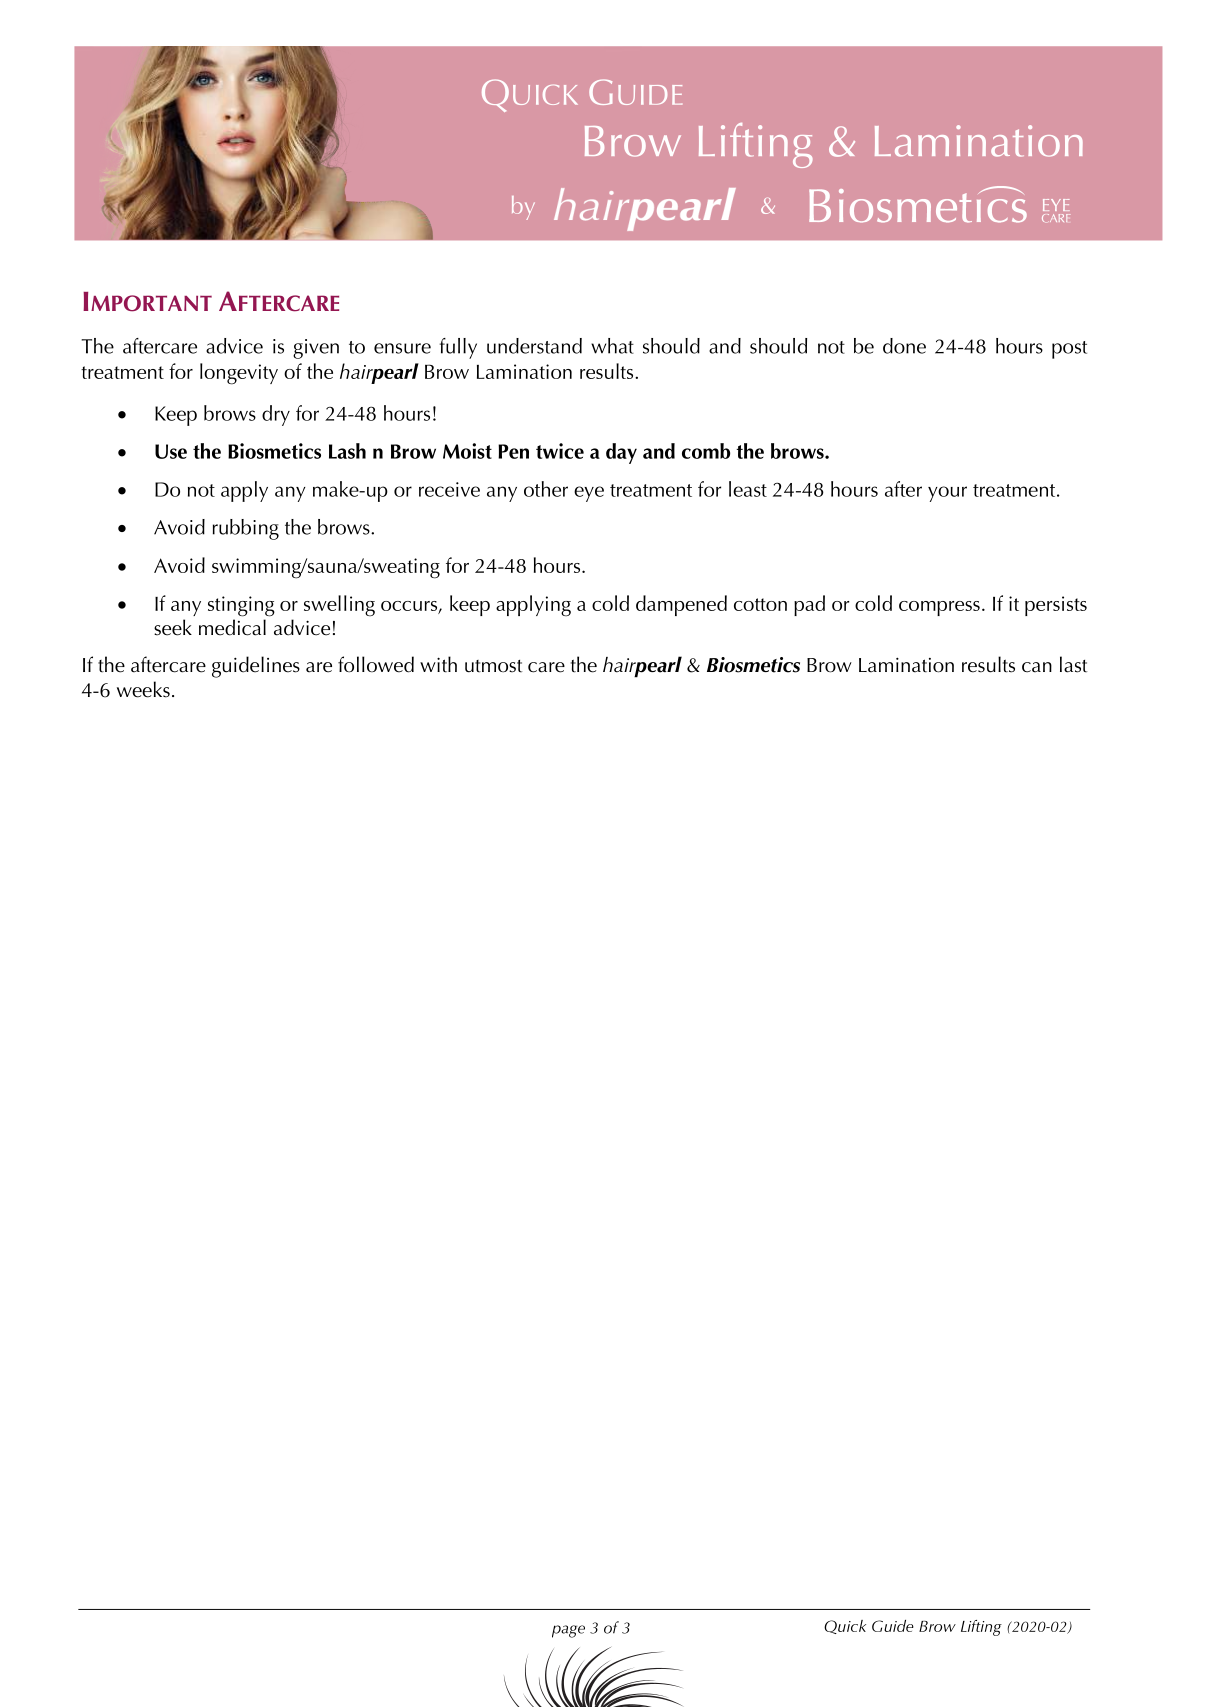 The height and width of the page is (1707, 1207). Describe the element at coordinates (1037, 667) in the page. I see `can` at that location.
